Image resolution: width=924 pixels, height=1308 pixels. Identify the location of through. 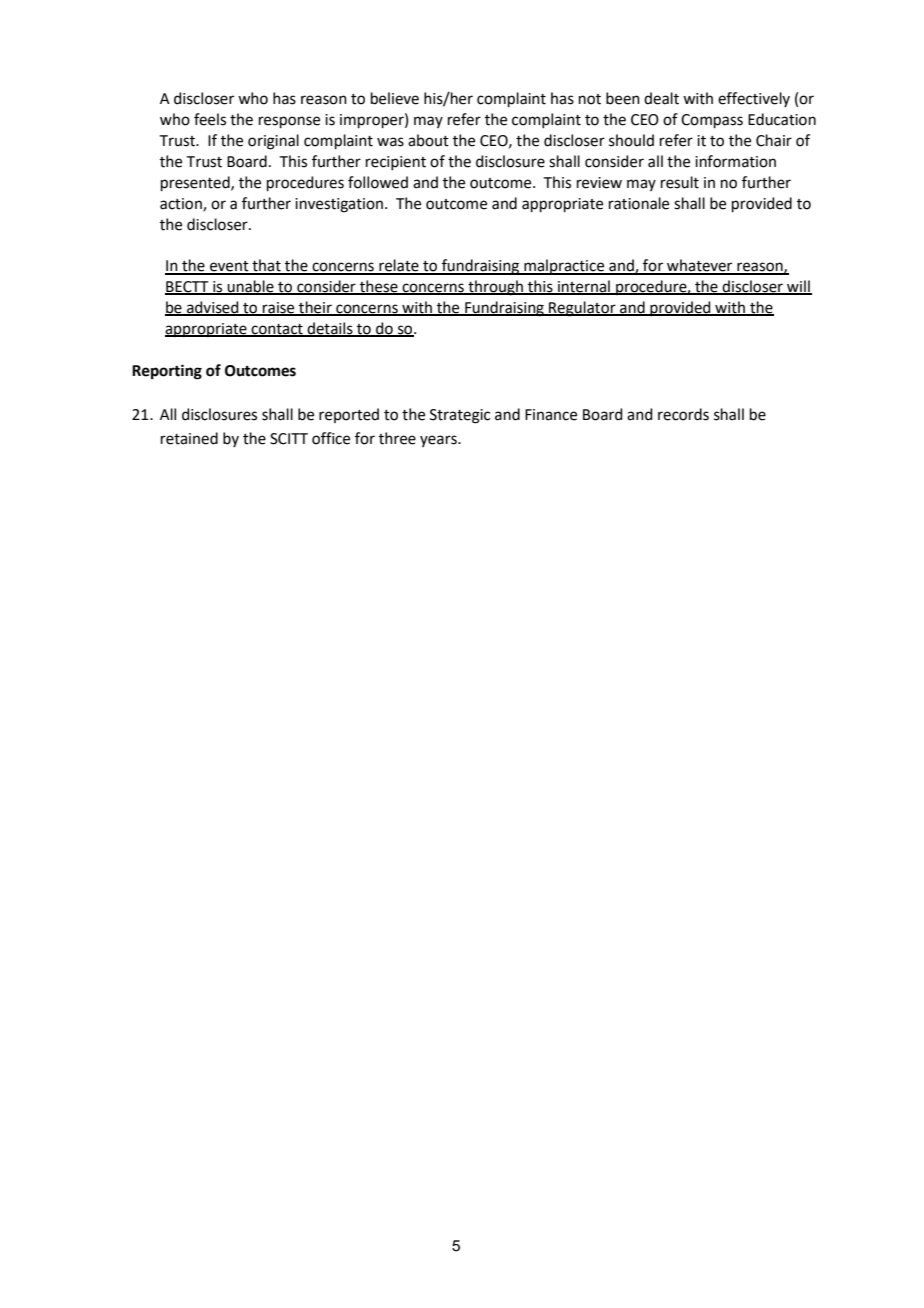
(495, 288).
